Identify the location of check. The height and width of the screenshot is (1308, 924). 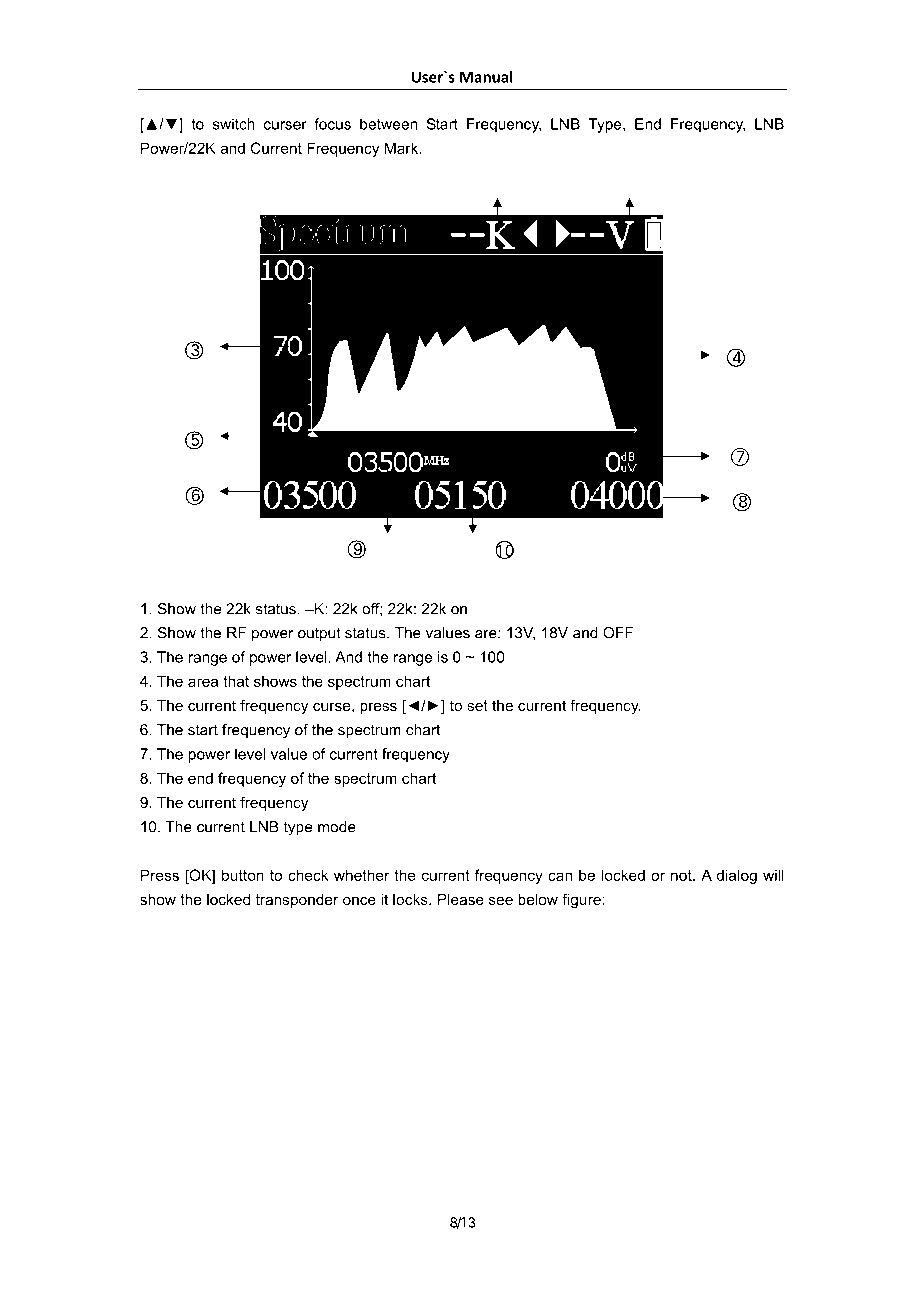
(308, 875).
